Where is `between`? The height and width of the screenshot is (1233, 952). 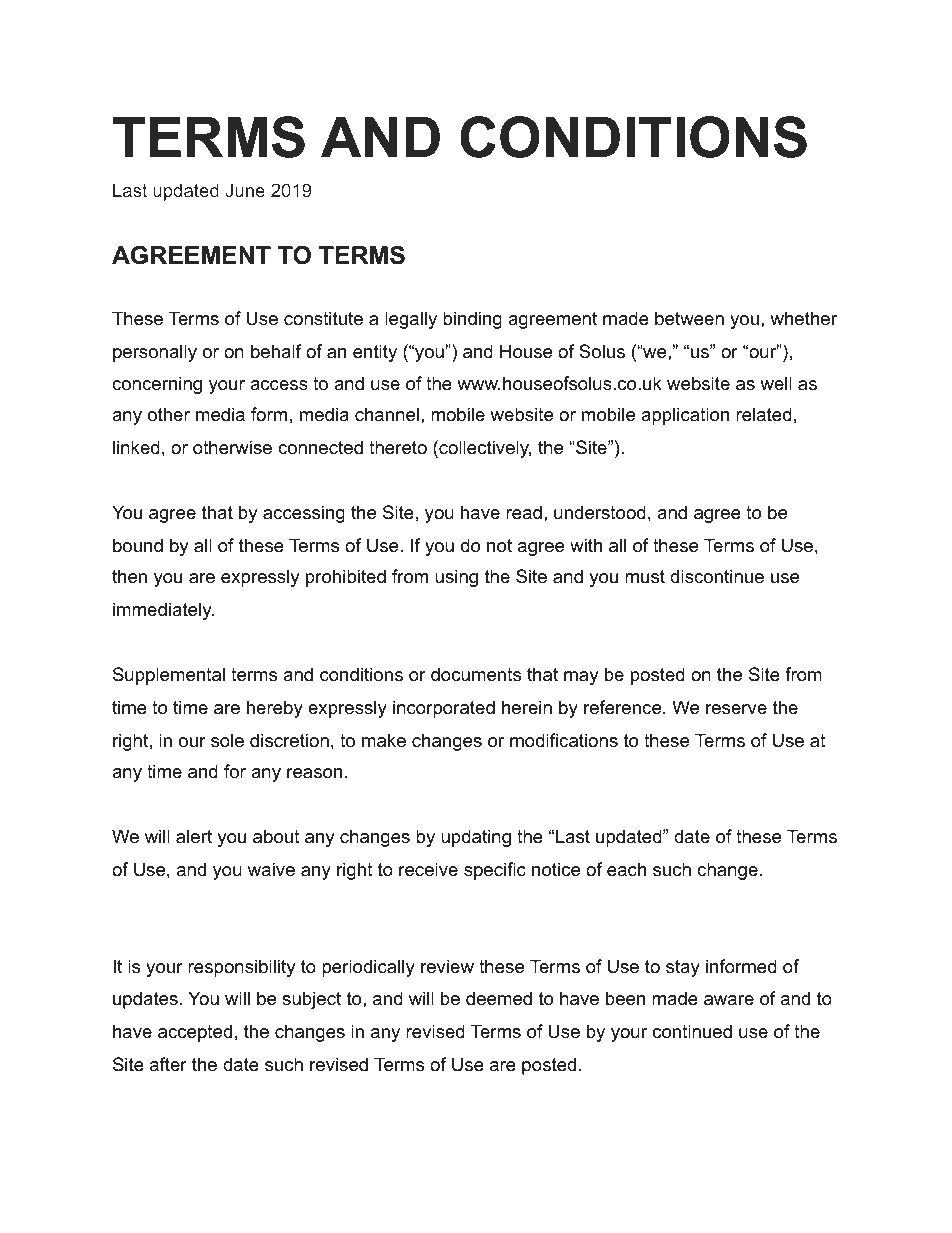
between is located at coordinates (689, 318).
